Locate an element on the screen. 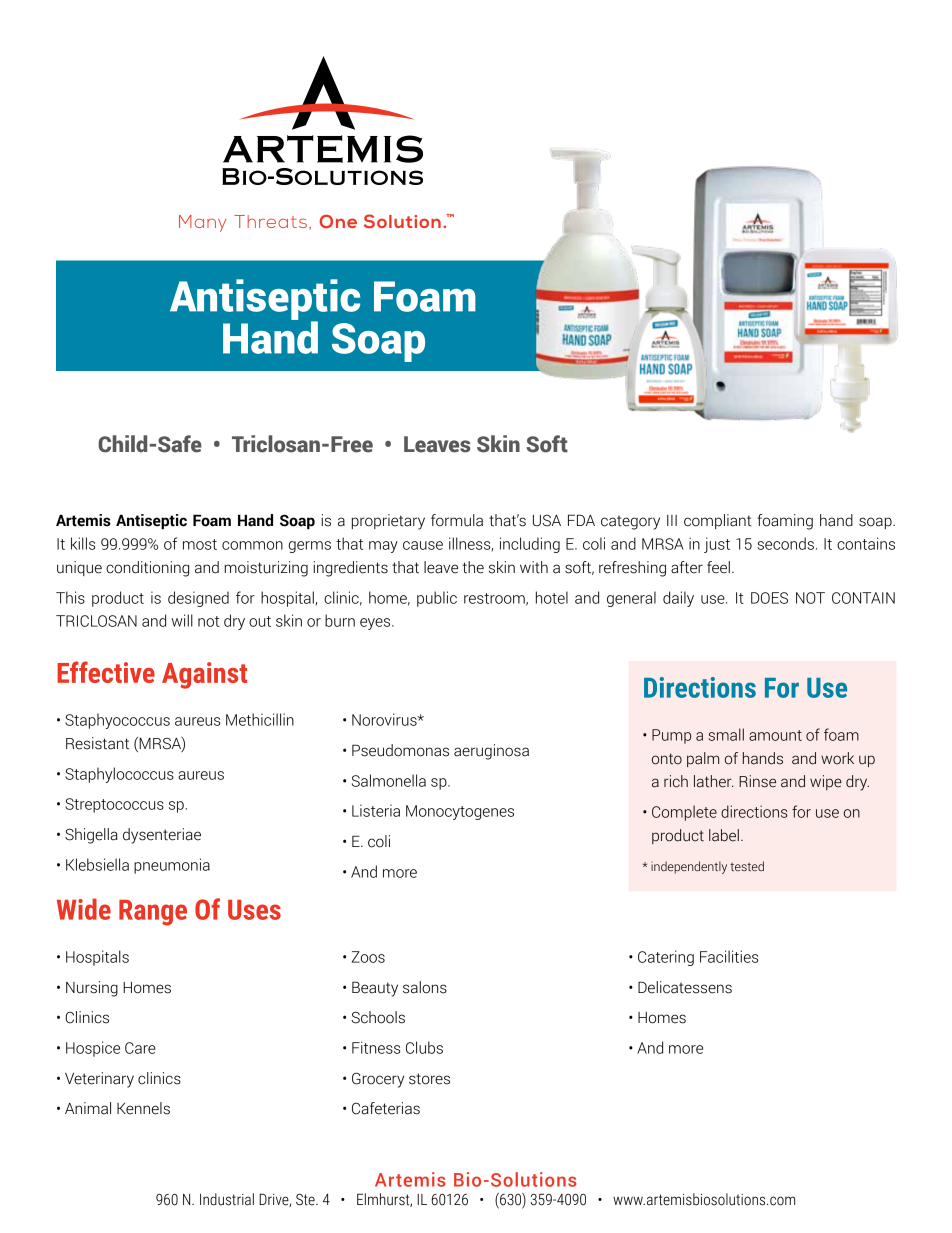 This screenshot has width=952, height=1233. most is located at coordinates (200, 544).
